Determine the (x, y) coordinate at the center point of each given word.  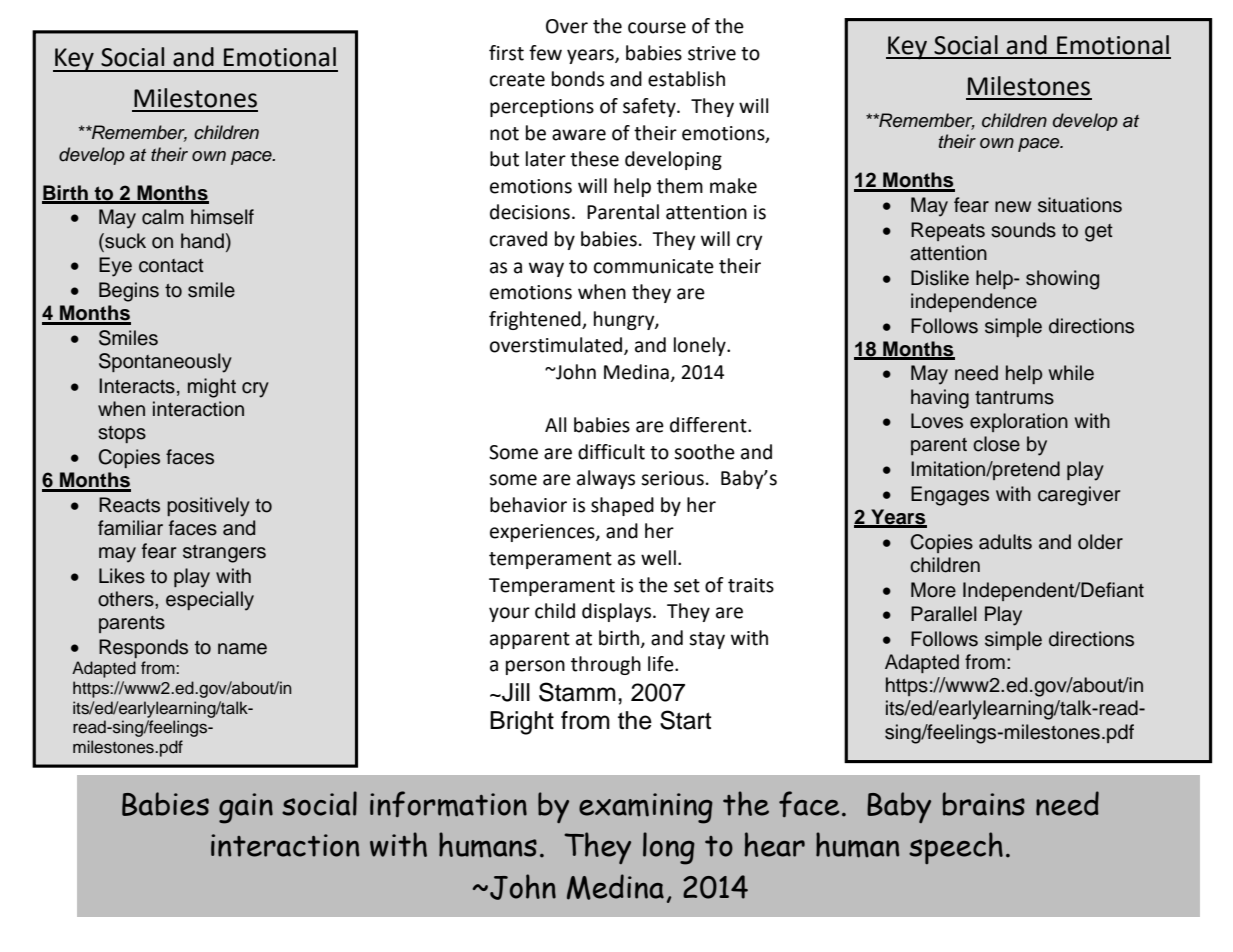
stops (122, 434)
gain (246, 808)
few (545, 53)
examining (646, 808)
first (506, 53)
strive (712, 53)
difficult (611, 452)
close (996, 444)
